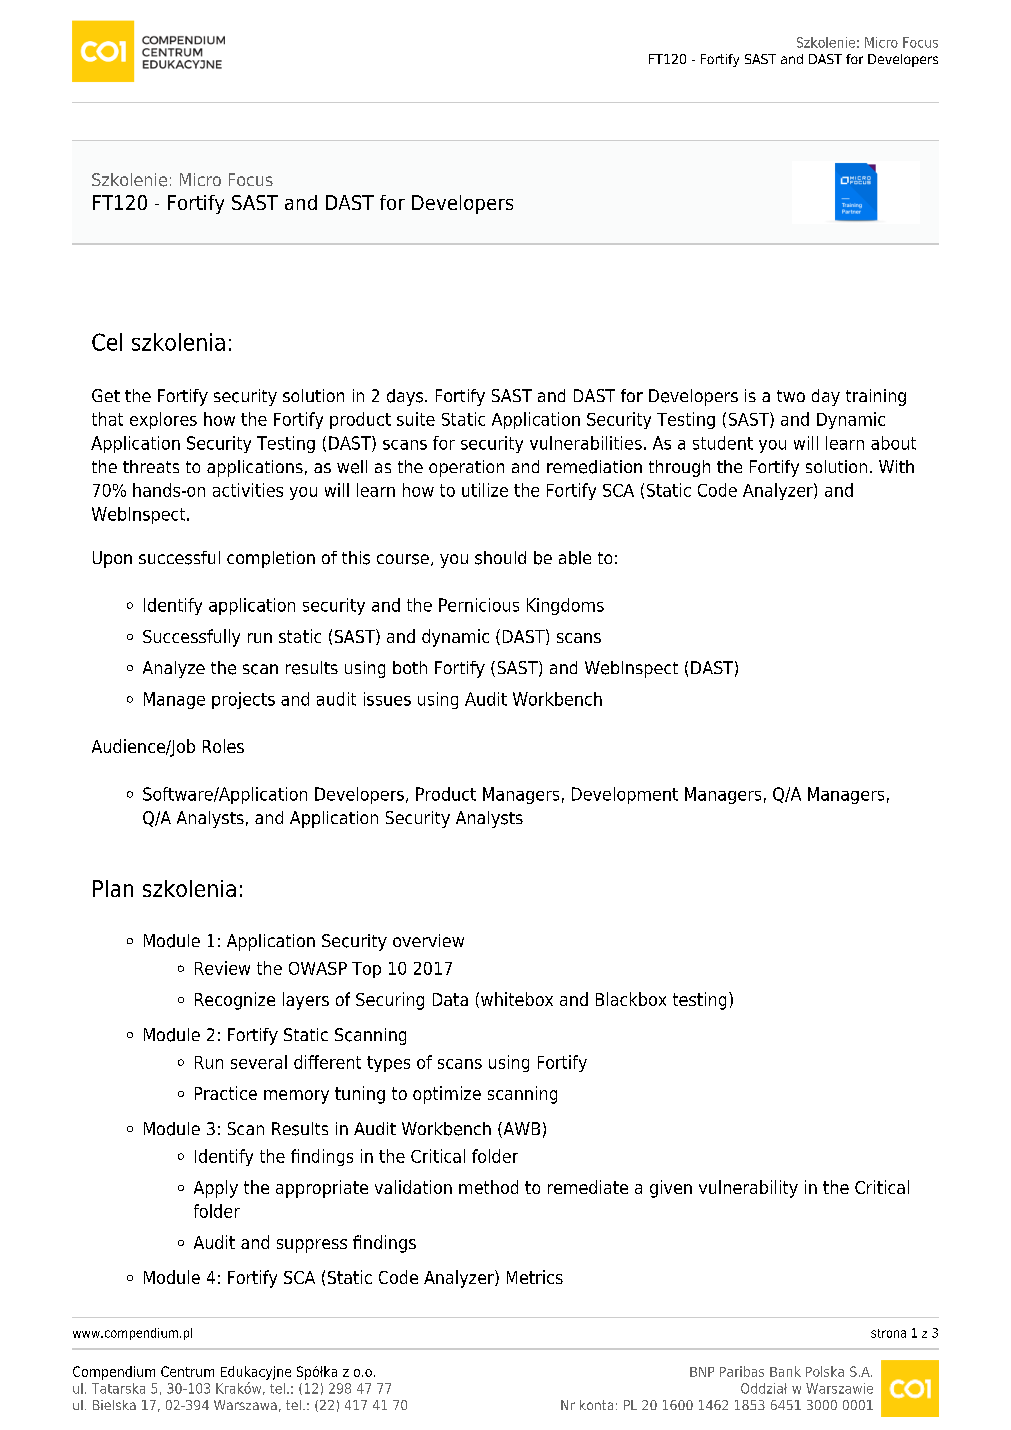 The image size is (1011, 1430). Describe the element at coordinates (410, 667) in the document. I see `both` at that location.
